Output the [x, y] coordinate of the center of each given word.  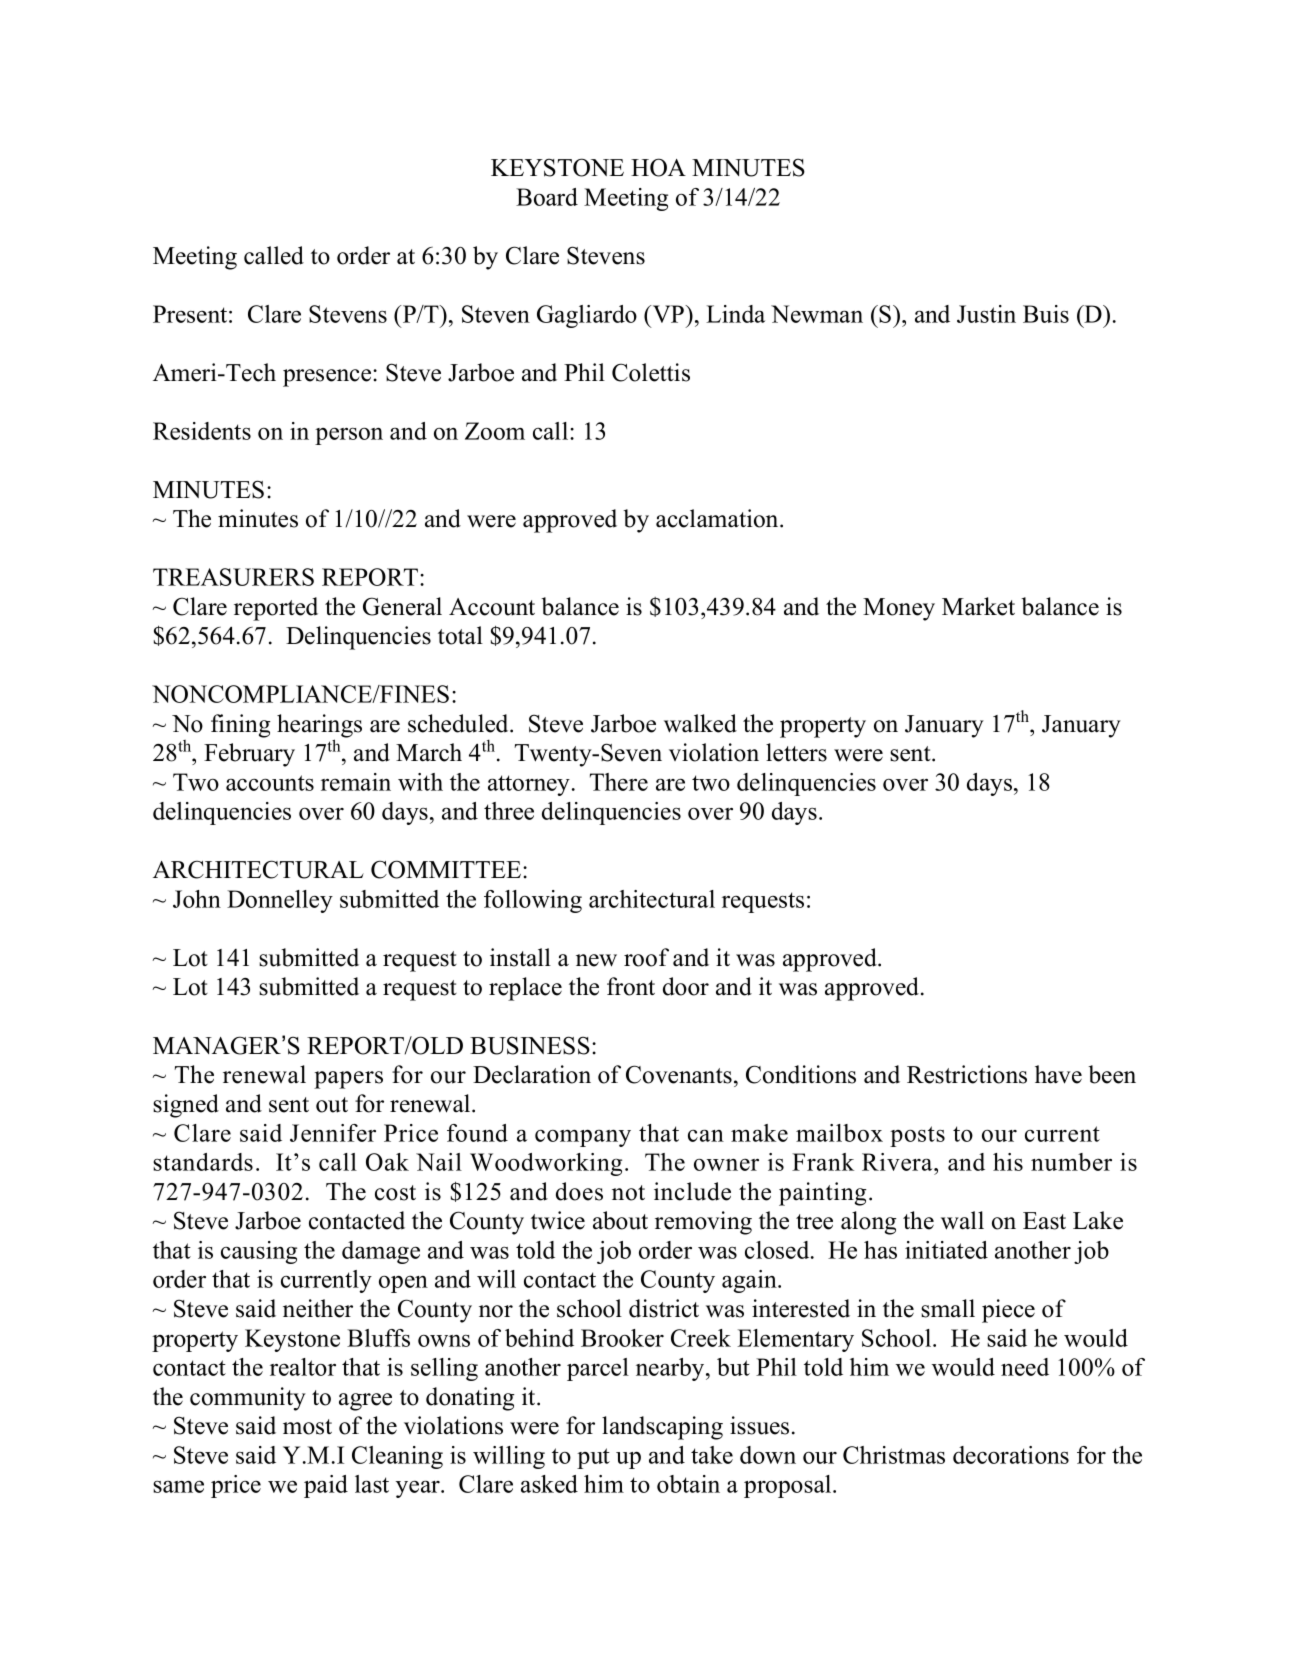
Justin [986, 314]
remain [356, 782]
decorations [1011, 1455]
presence [328, 378]
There [619, 782]
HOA [658, 167]
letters [796, 752]
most [307, 1427]
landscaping [662, 1428]
